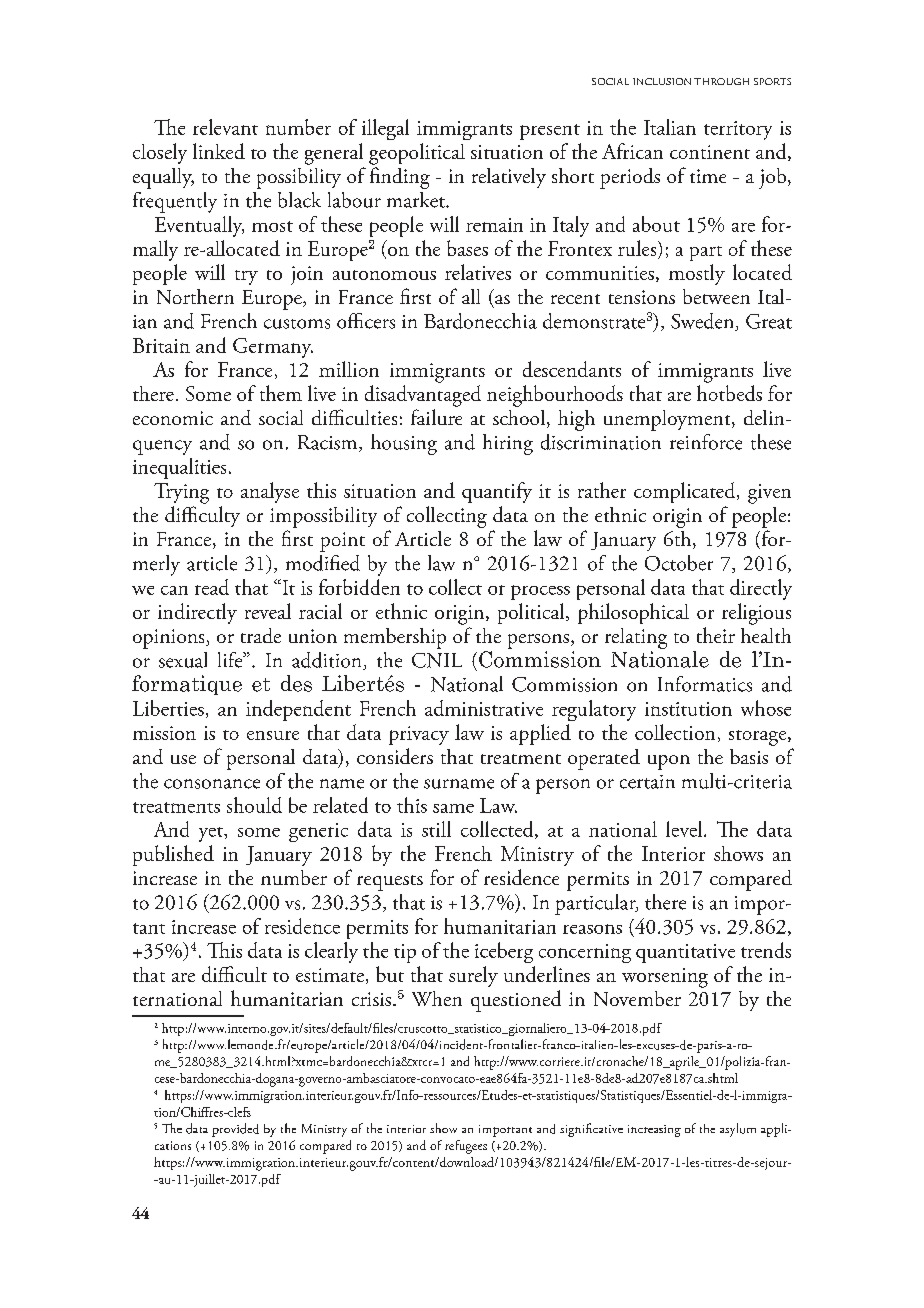  I want to click on hotbeds, so click(729, 393).
